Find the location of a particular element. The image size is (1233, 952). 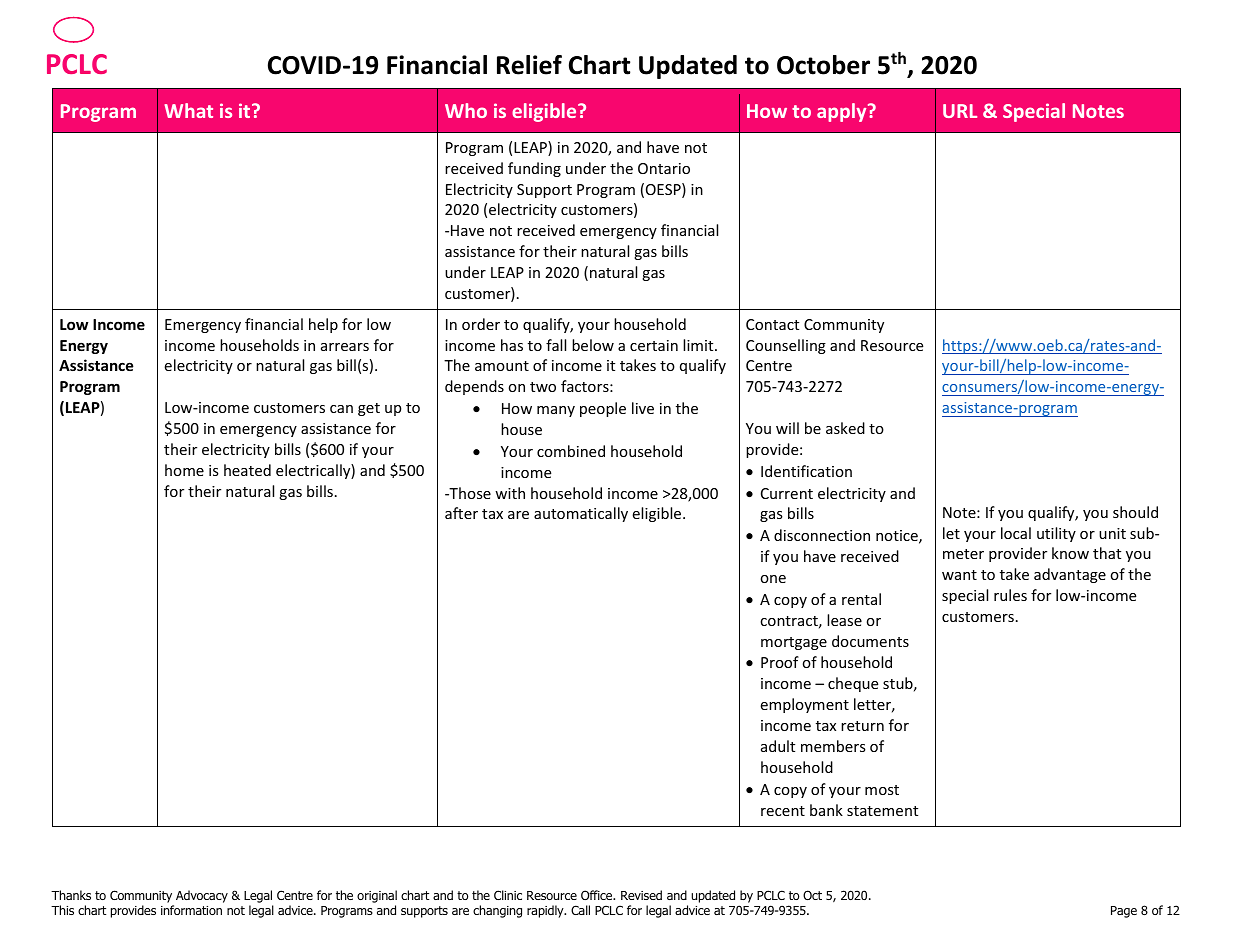

What is located at coordinates (189, 110).
